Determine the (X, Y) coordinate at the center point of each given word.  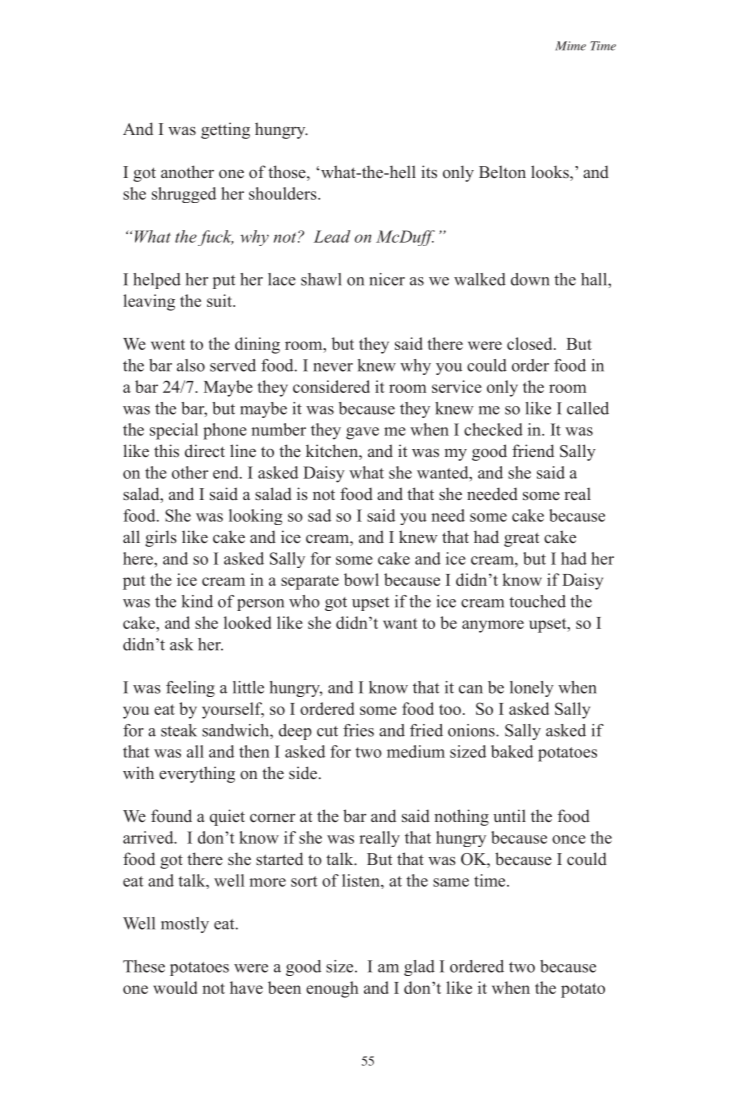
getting (225, 130)
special (174, 431)
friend (533, 451)
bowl (361, 579)
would (175, 987)
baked (512, 751)
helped (157, 281)
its (429, 171)
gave (362, 433)
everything (197, 774)
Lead (332, 236)
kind (197, 601)
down (530, 279)
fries (358, 730)
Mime (571, 46)
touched (537, 601)
